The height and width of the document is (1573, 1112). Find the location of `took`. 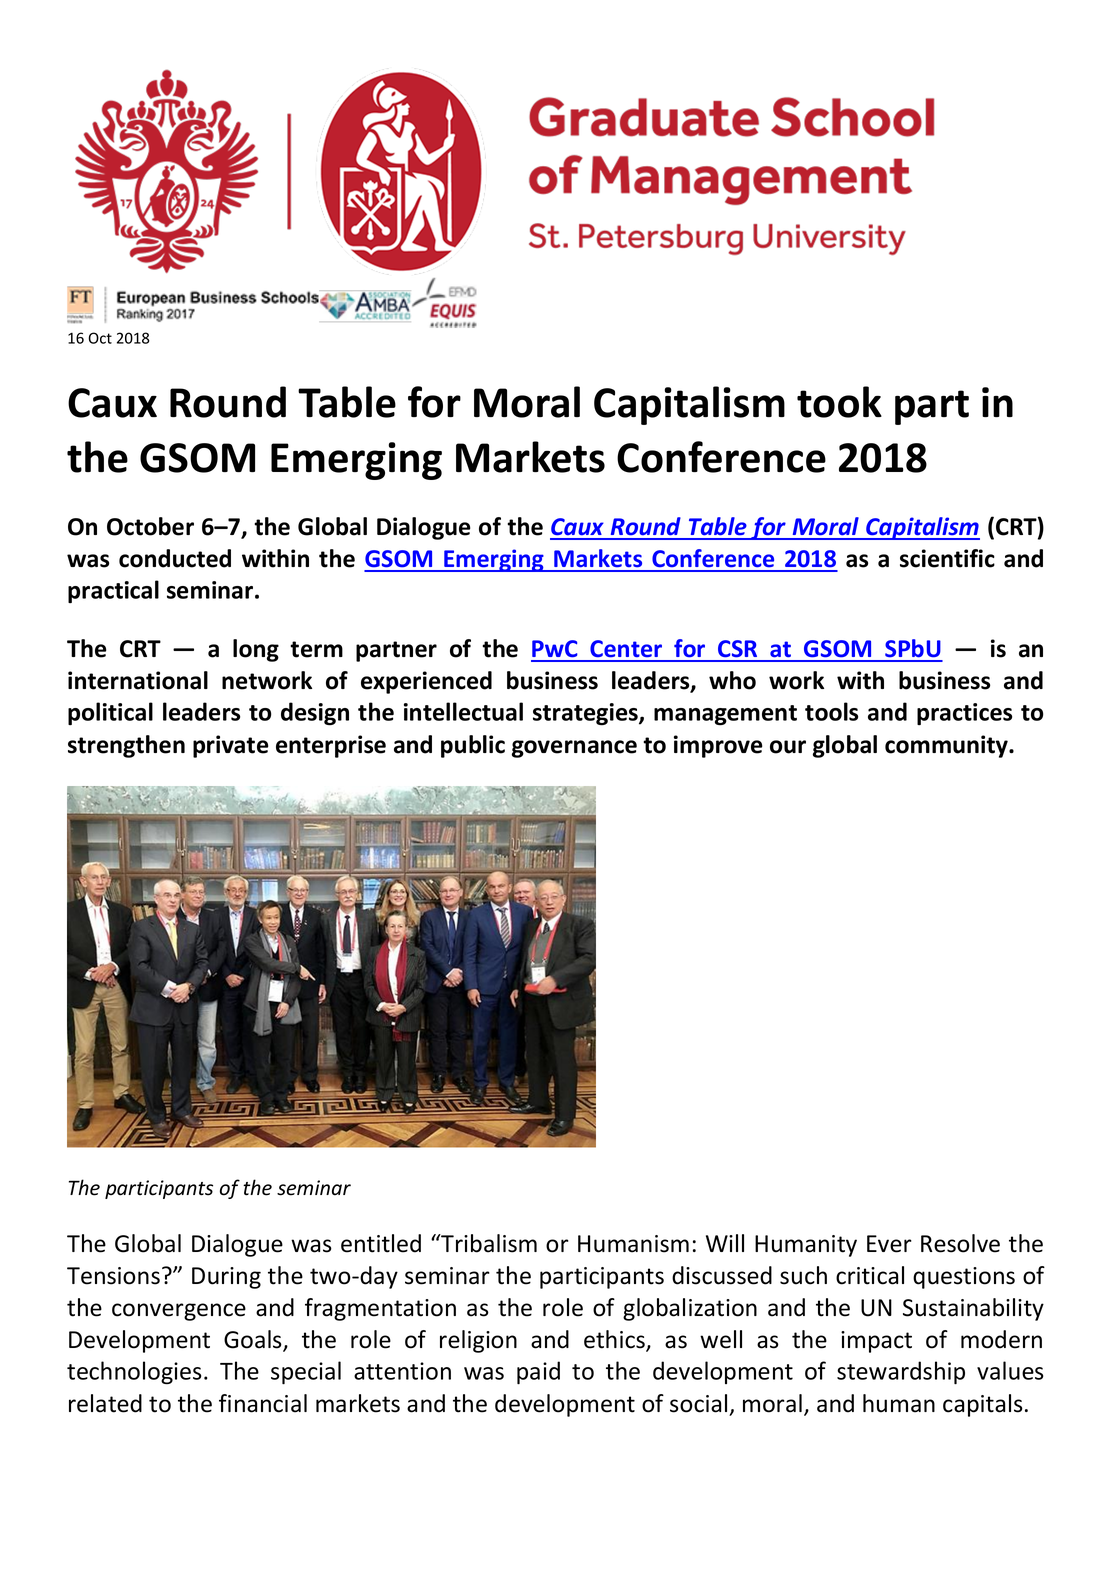

took is located at coordinates (839, 402).
